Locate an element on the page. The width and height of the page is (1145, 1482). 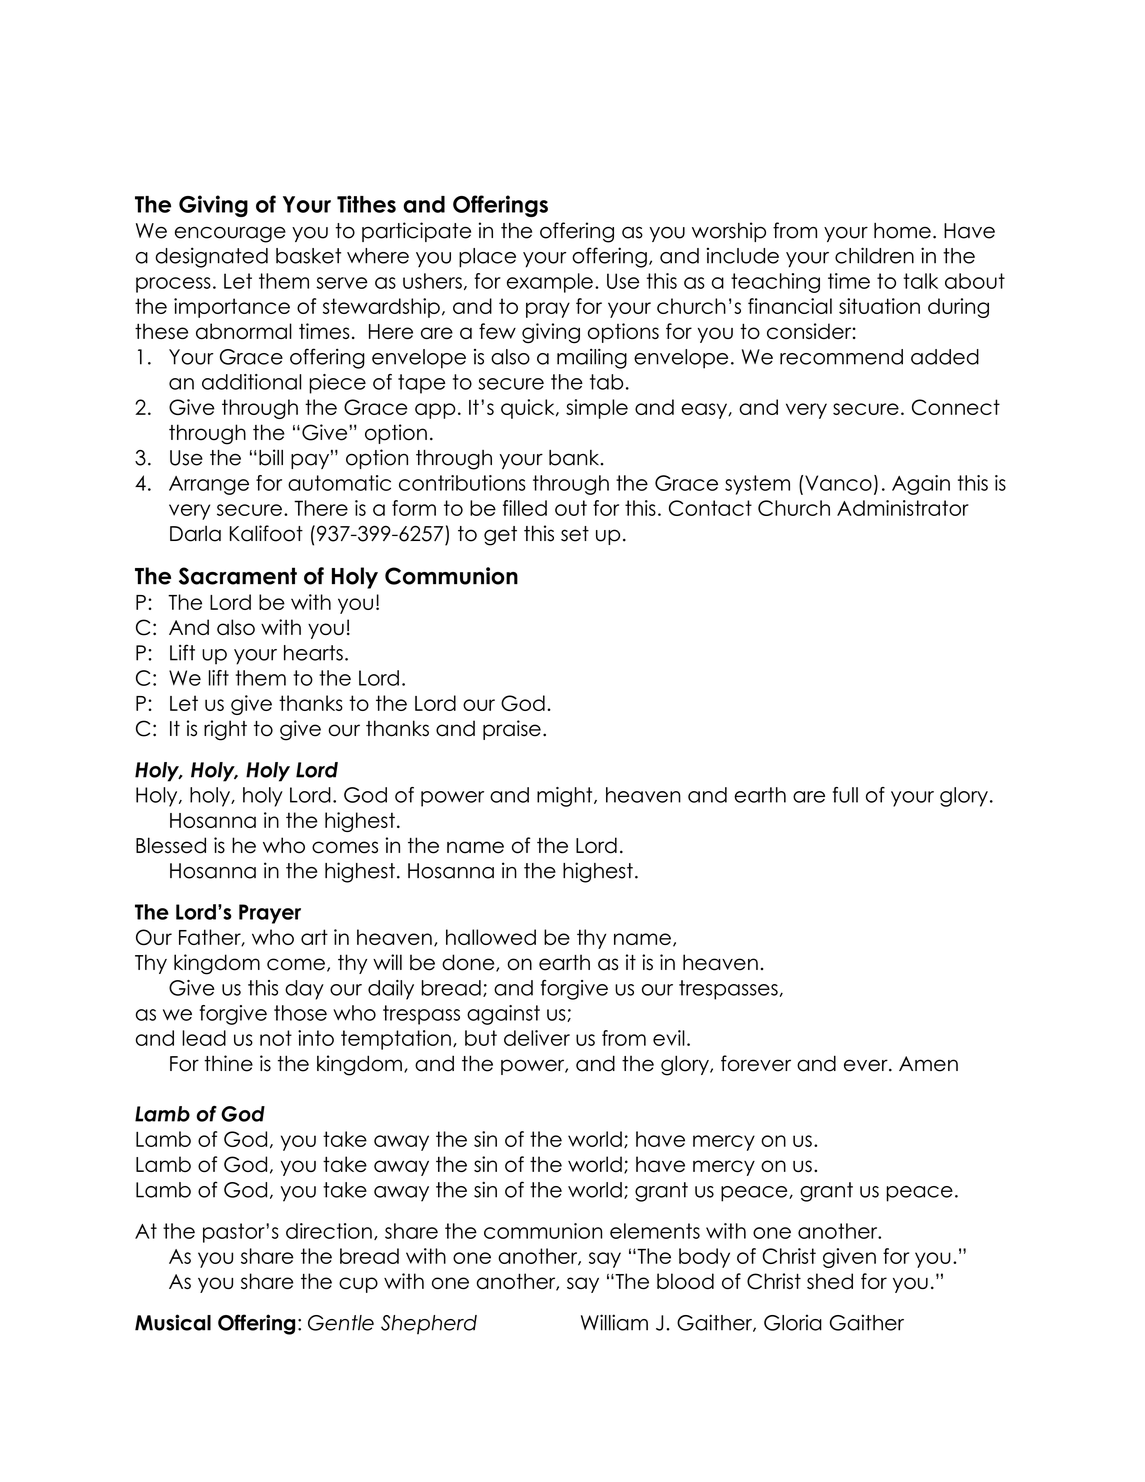
encourage is located at coordinates (230, 234).
